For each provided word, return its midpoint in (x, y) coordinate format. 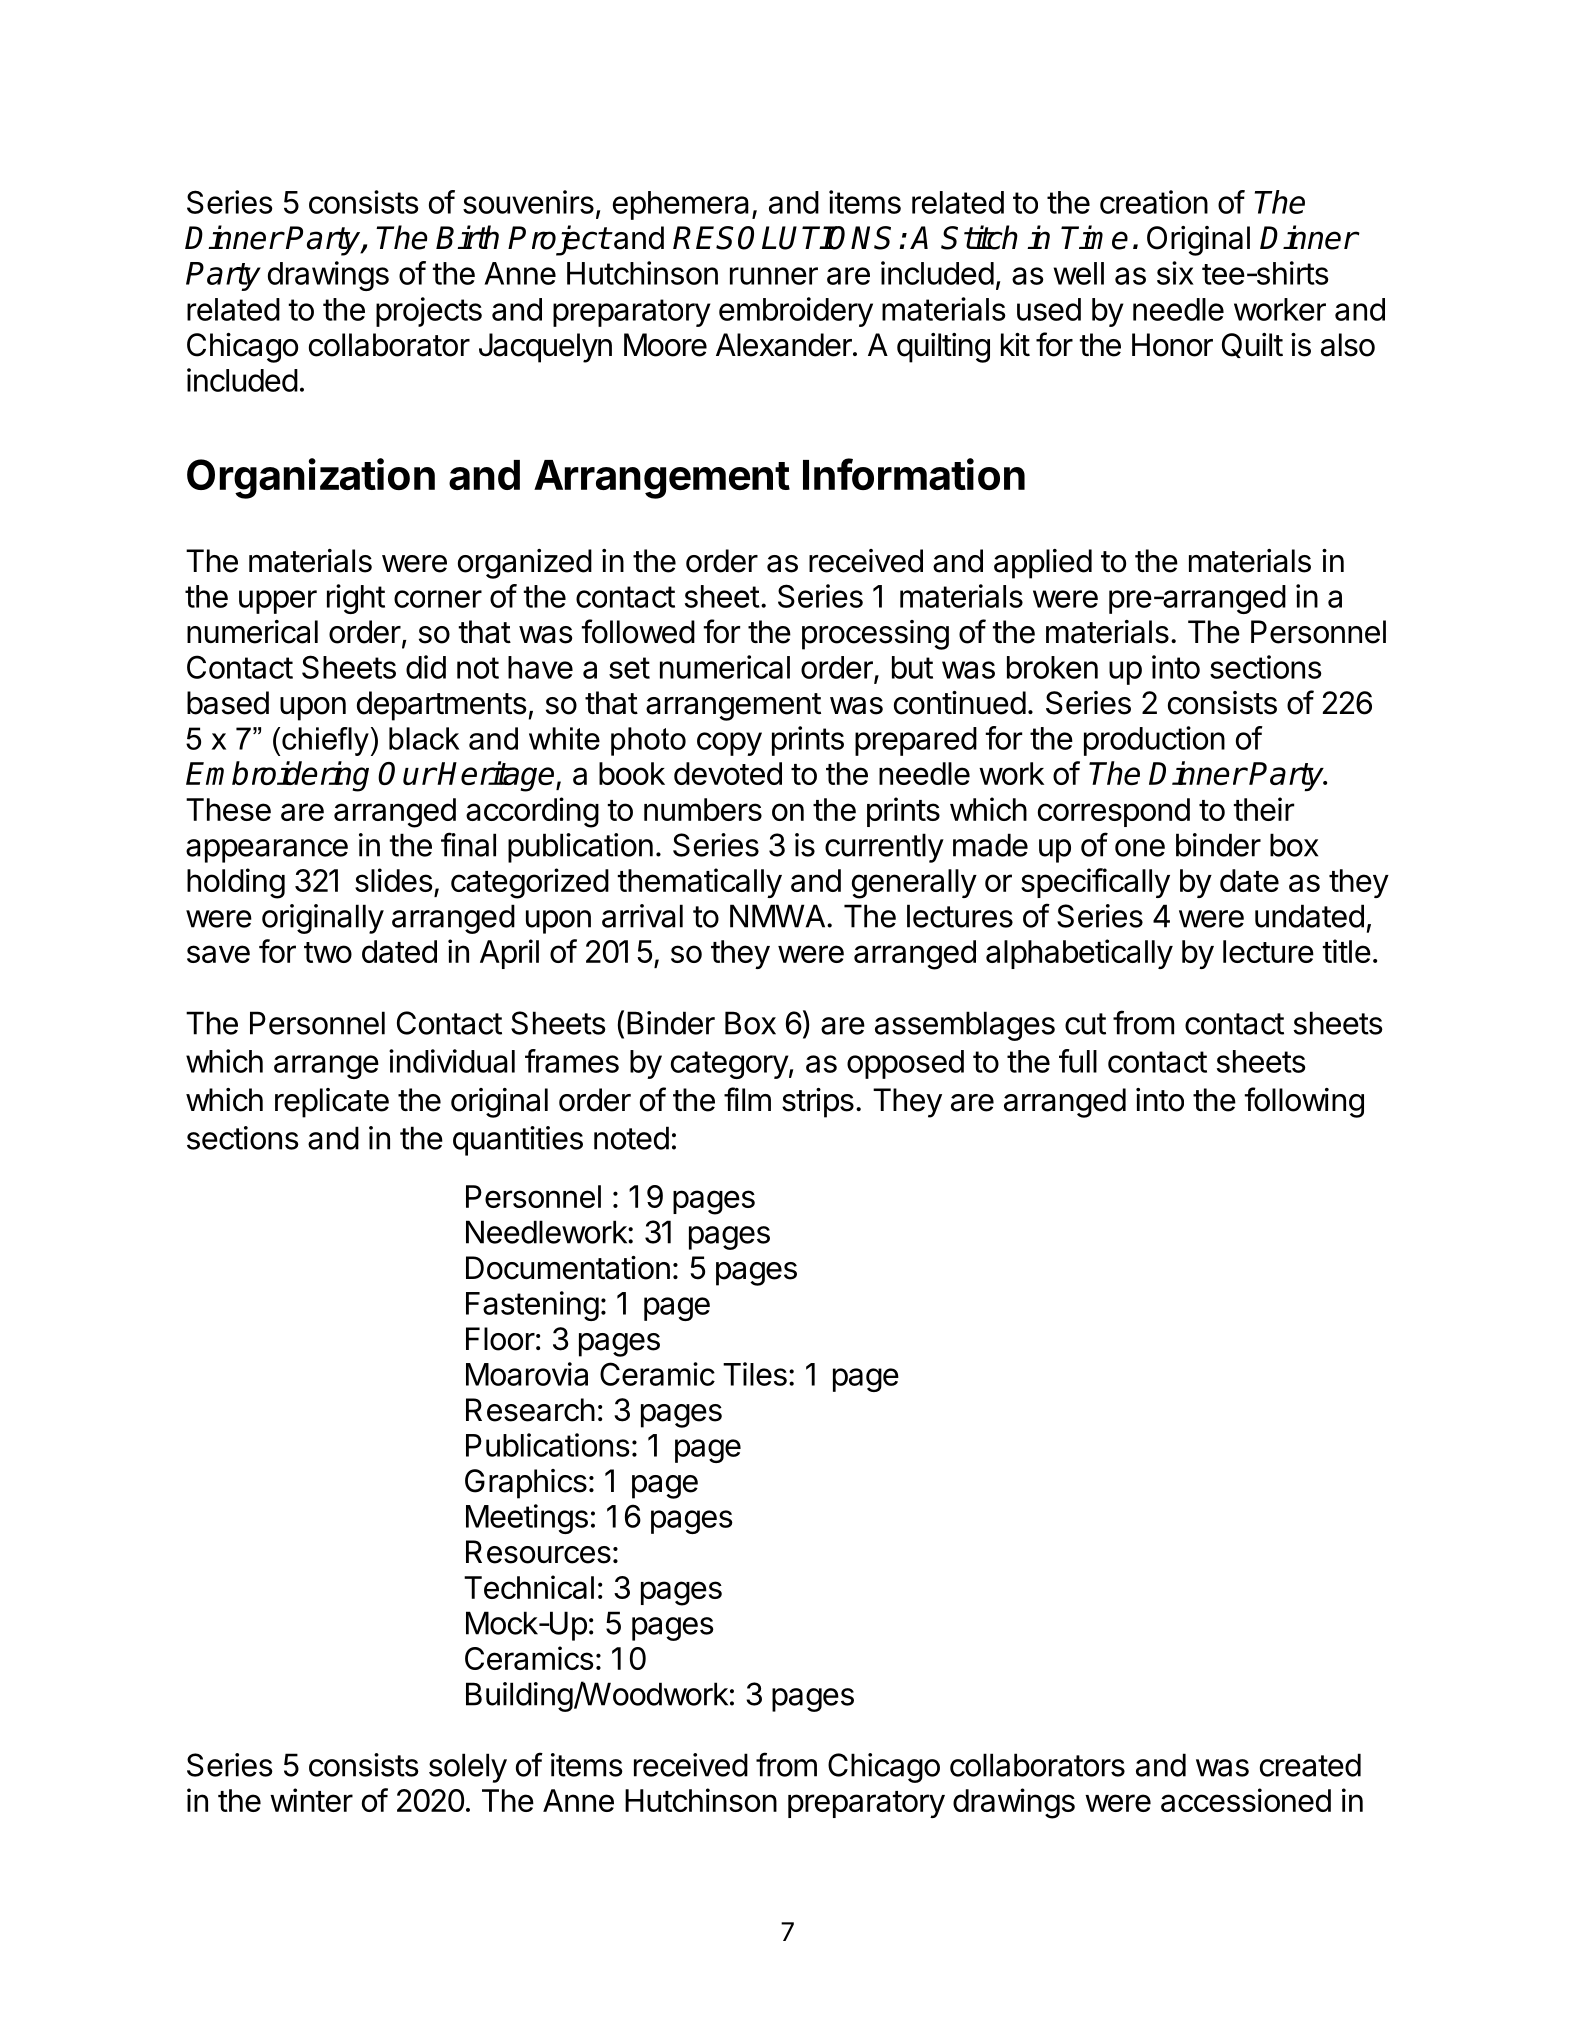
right (356, 599)
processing (875, 635)
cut (1085, 1024)
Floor (500, 1339)
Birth (467, 237)
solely (468, 1768)
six (1175, 273)
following (1304, 1102)
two (328, 952)
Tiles (755, 1374)
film (747, 1099)
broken (1052, 667)
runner (774, 276)
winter (311, 1800)
